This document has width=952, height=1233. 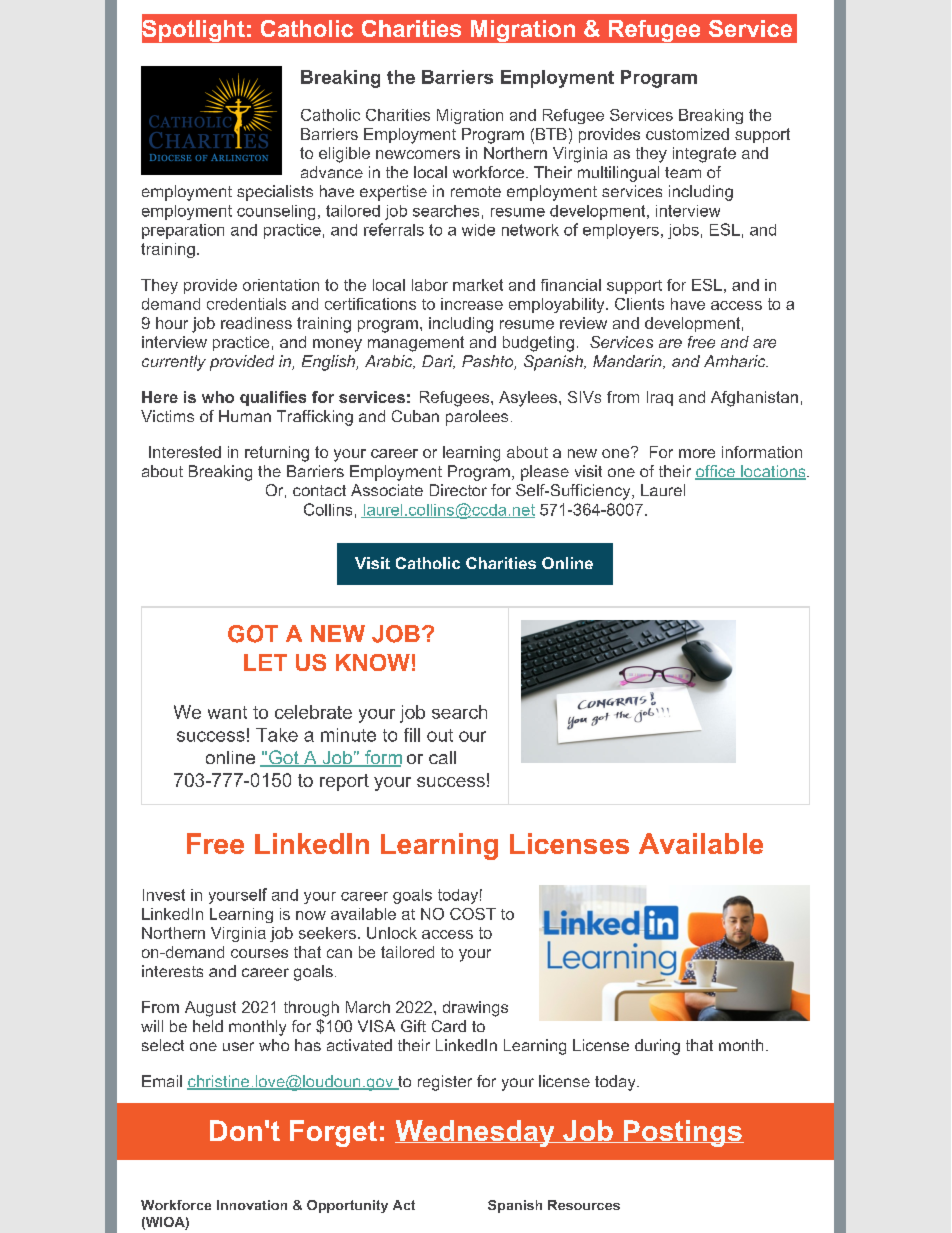 What do you see at coordinates (476, 191) in the document?
I see `remote` at bounding box center [476, 191].
